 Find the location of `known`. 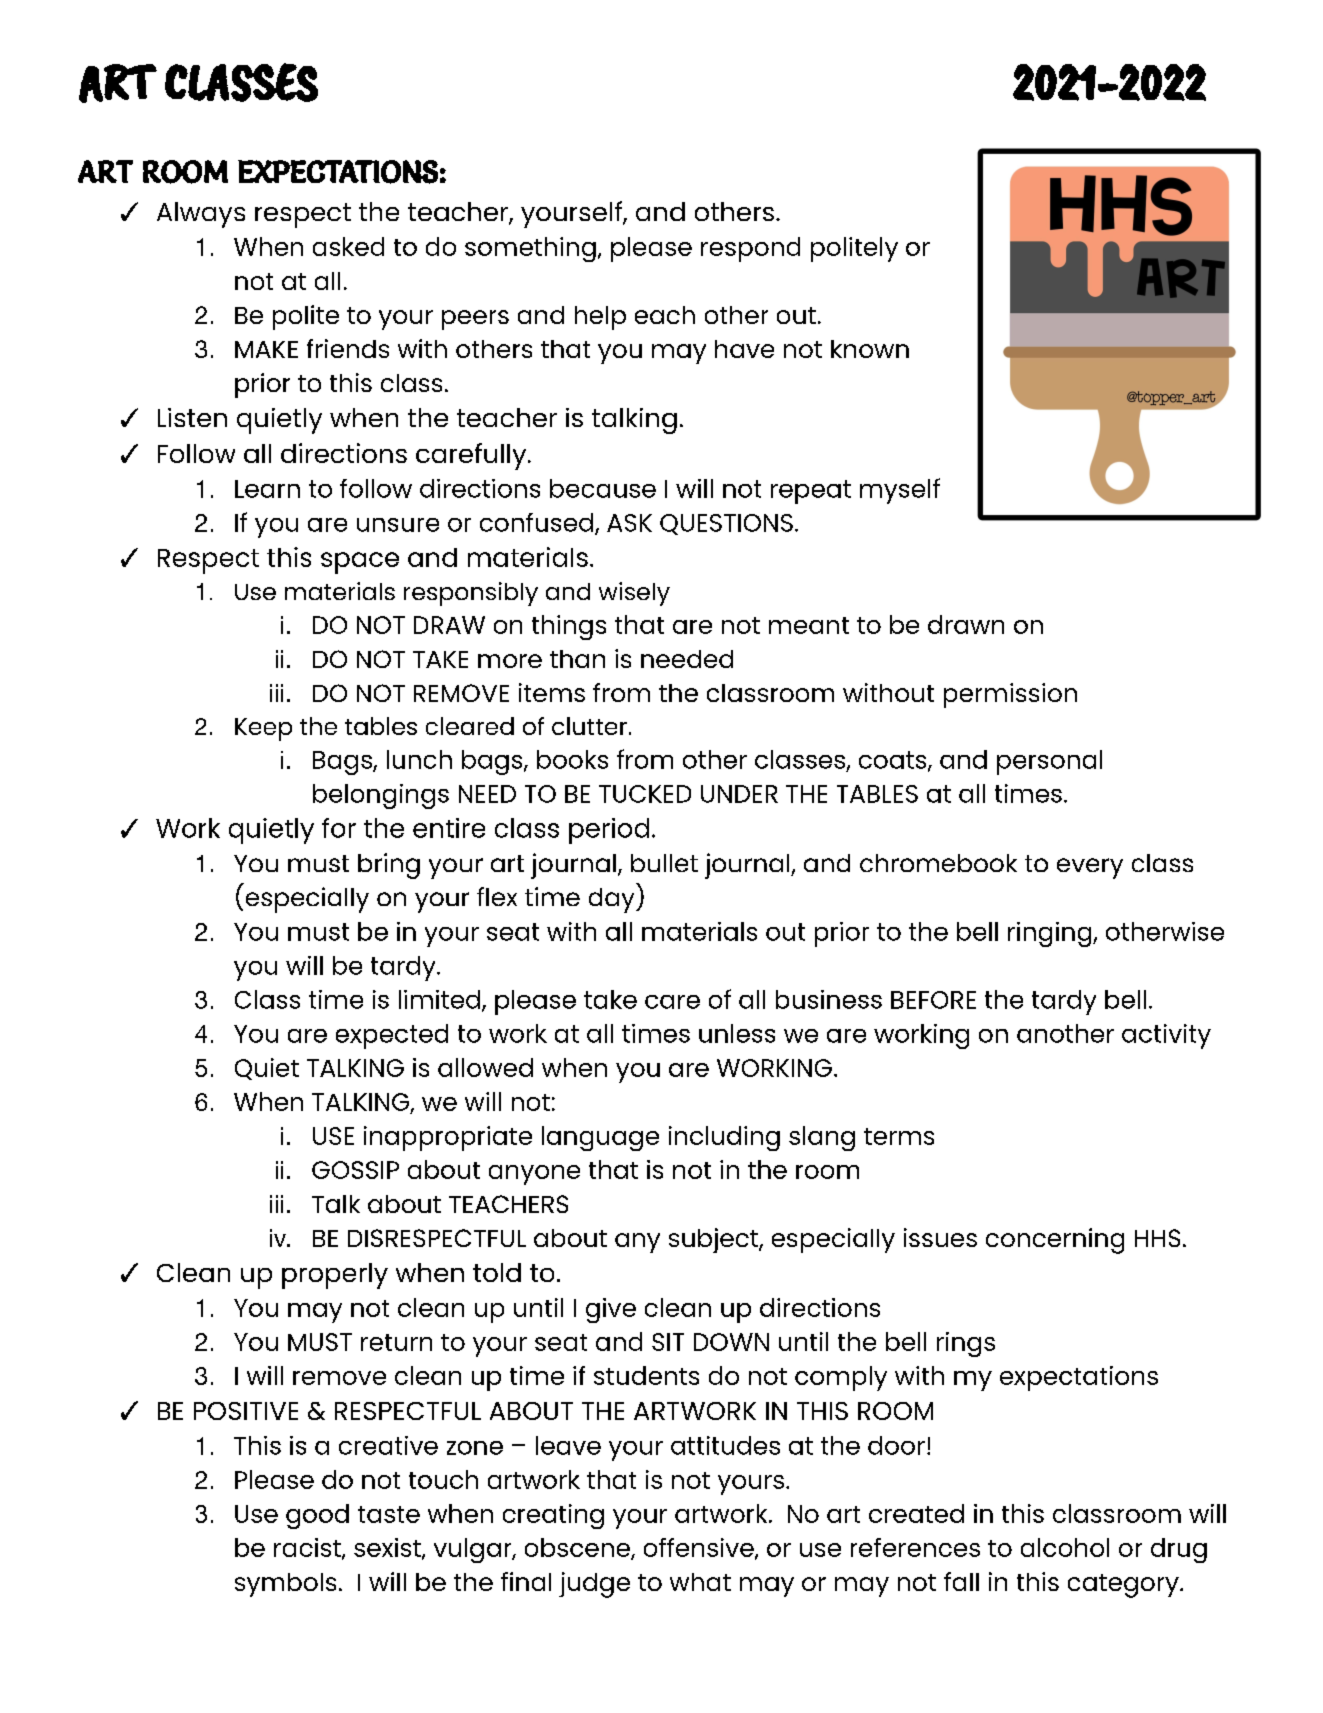

known is located at coordinates (870, 349).
